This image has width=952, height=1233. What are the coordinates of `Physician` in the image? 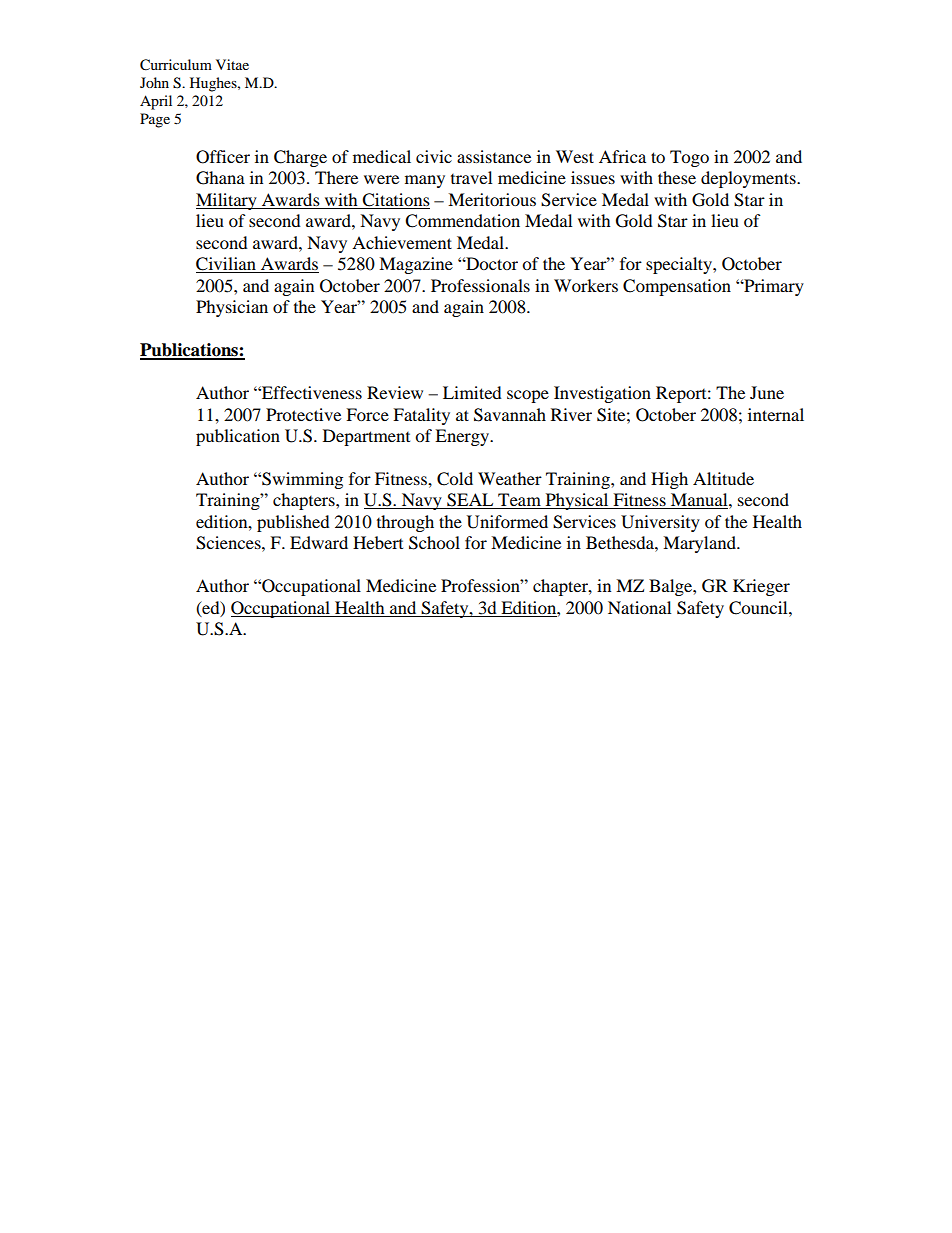 It's located at (232, 308).
